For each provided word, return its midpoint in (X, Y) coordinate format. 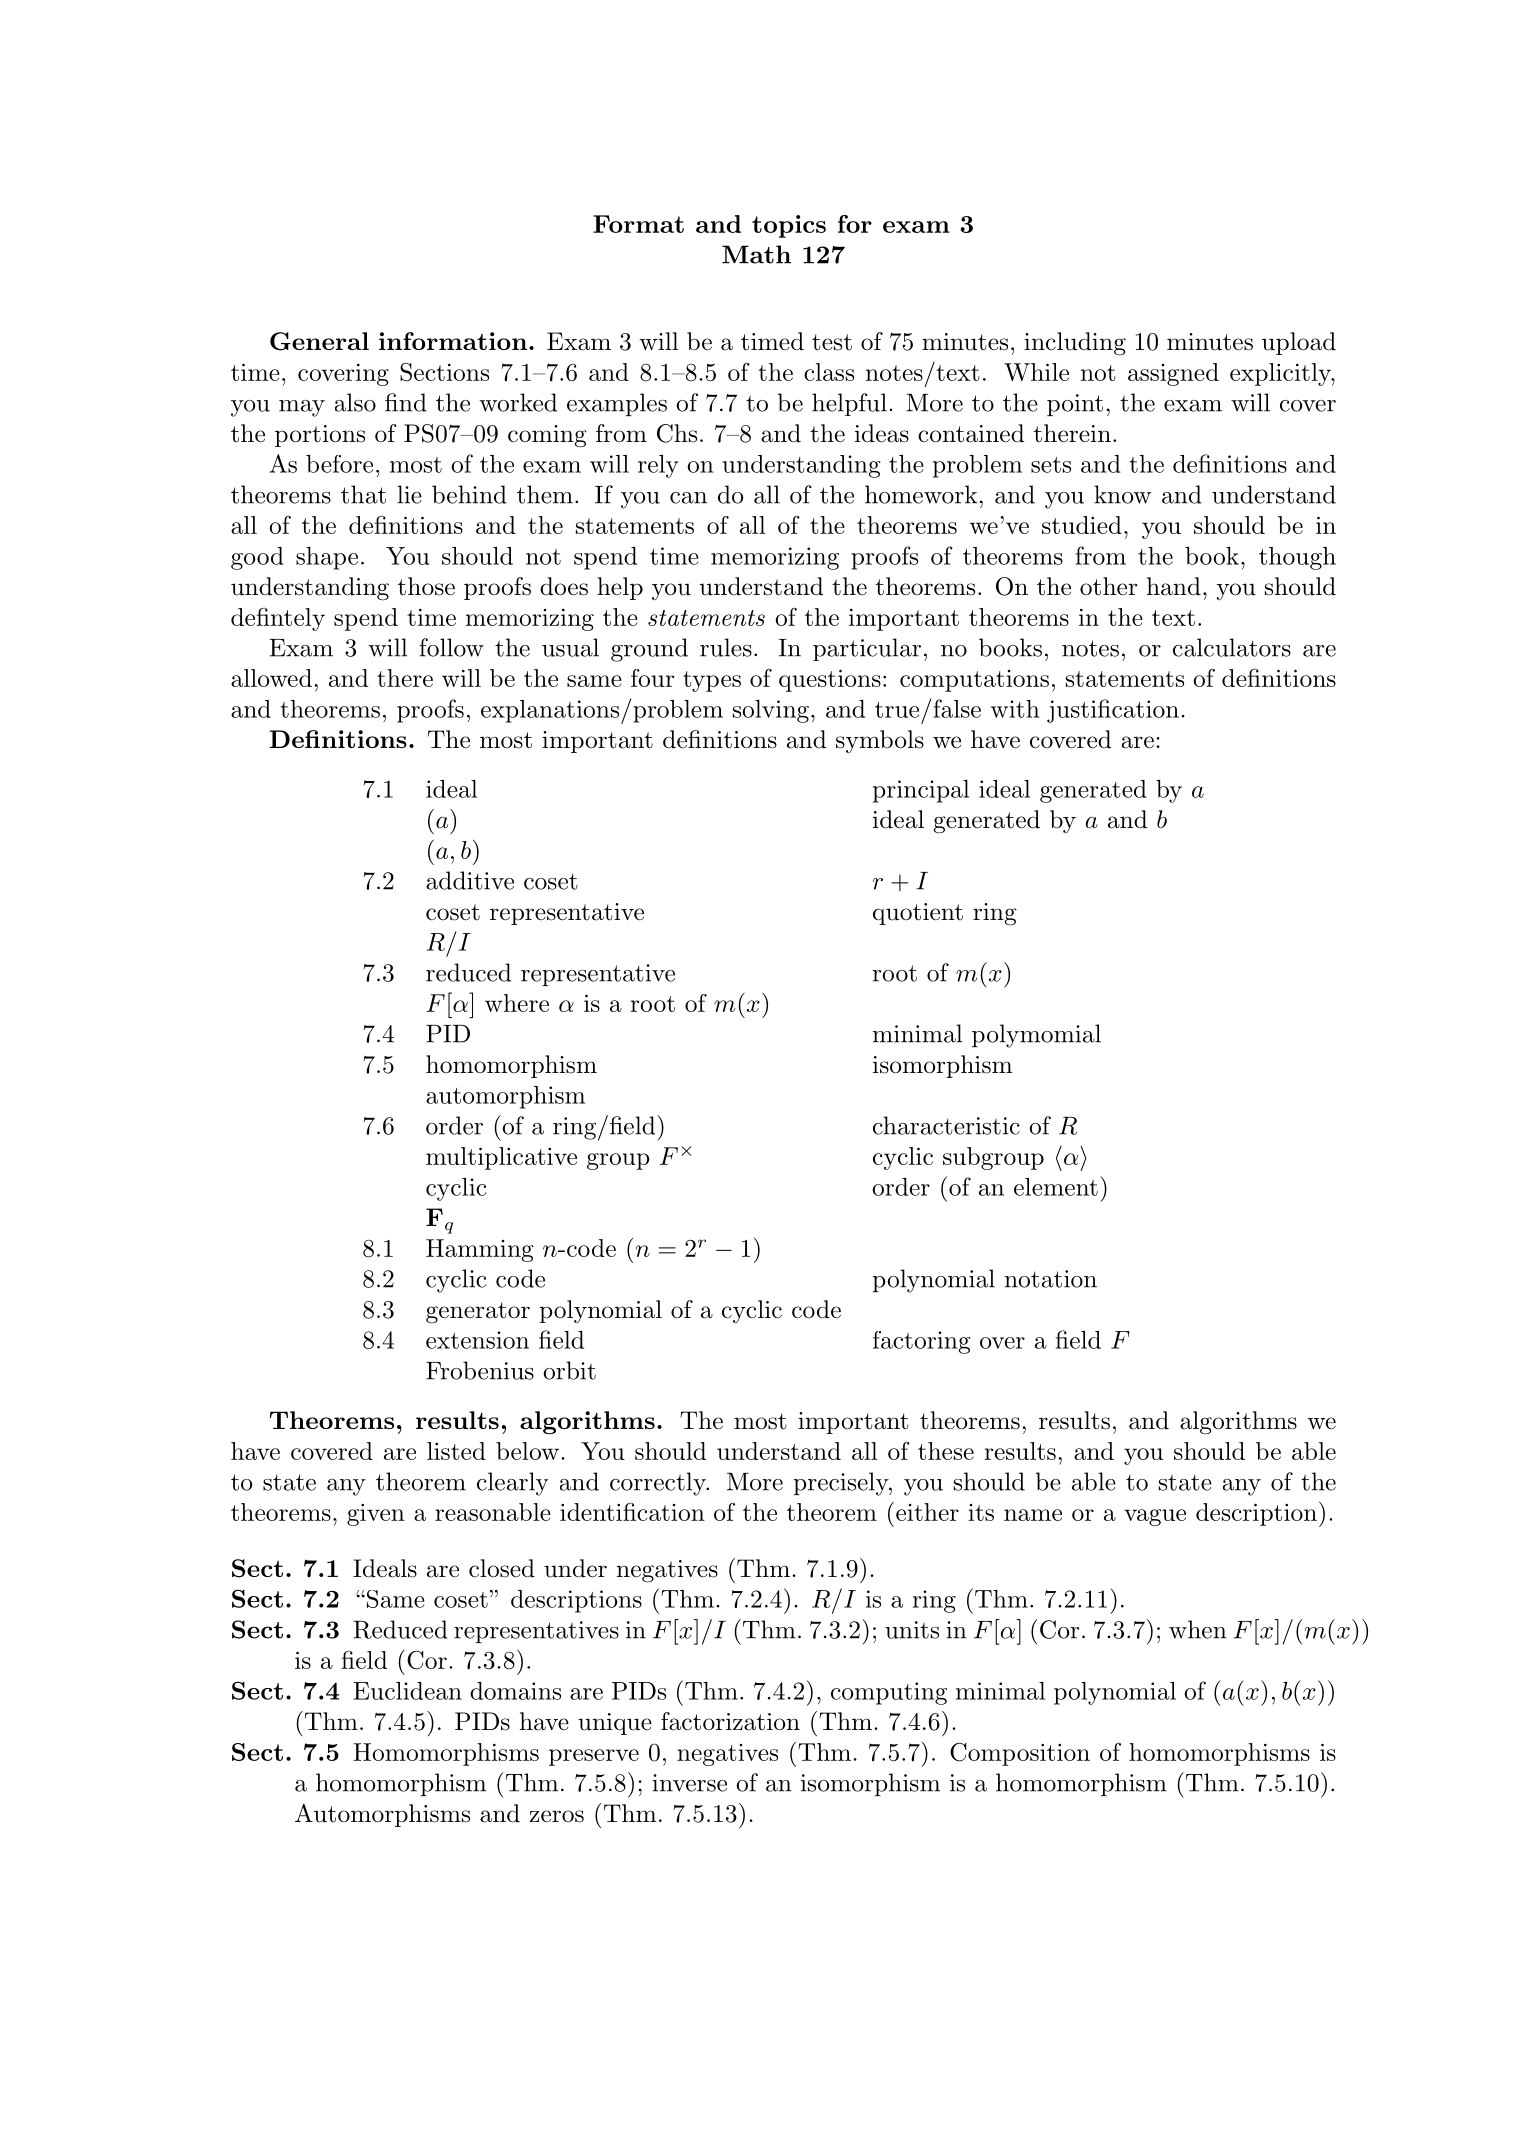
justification (1113, 711)
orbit (569, 1370)
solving (771, 711)
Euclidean (407, 1691)
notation (1051, 1279)
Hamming (480, 1250)
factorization (730, 1721)
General (319, 341)
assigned (1173, 374)
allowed (271, 678)
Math (756, 254)
